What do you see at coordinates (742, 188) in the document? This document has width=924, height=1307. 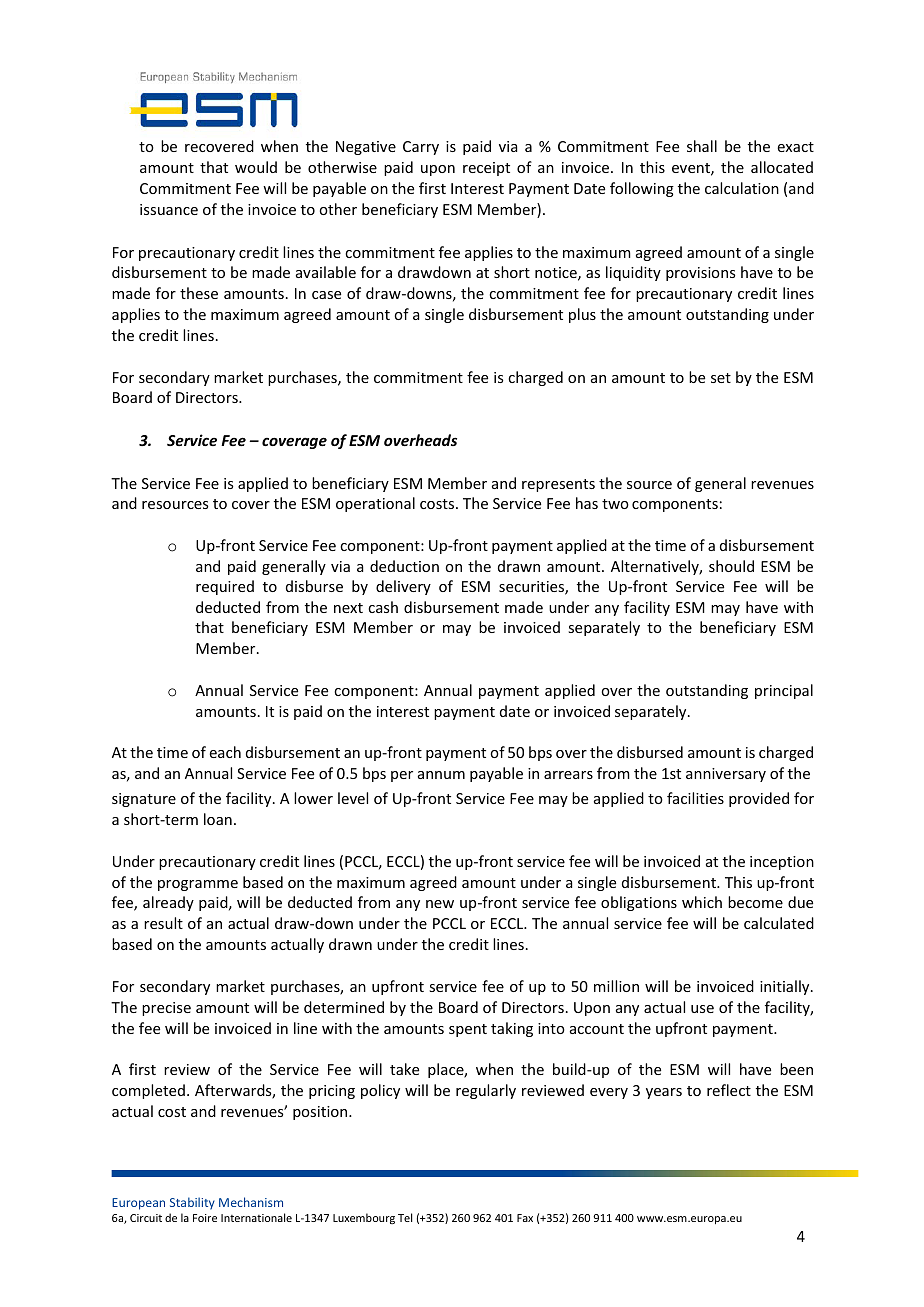 I see `calculation` at bounding box center [742, 188].
